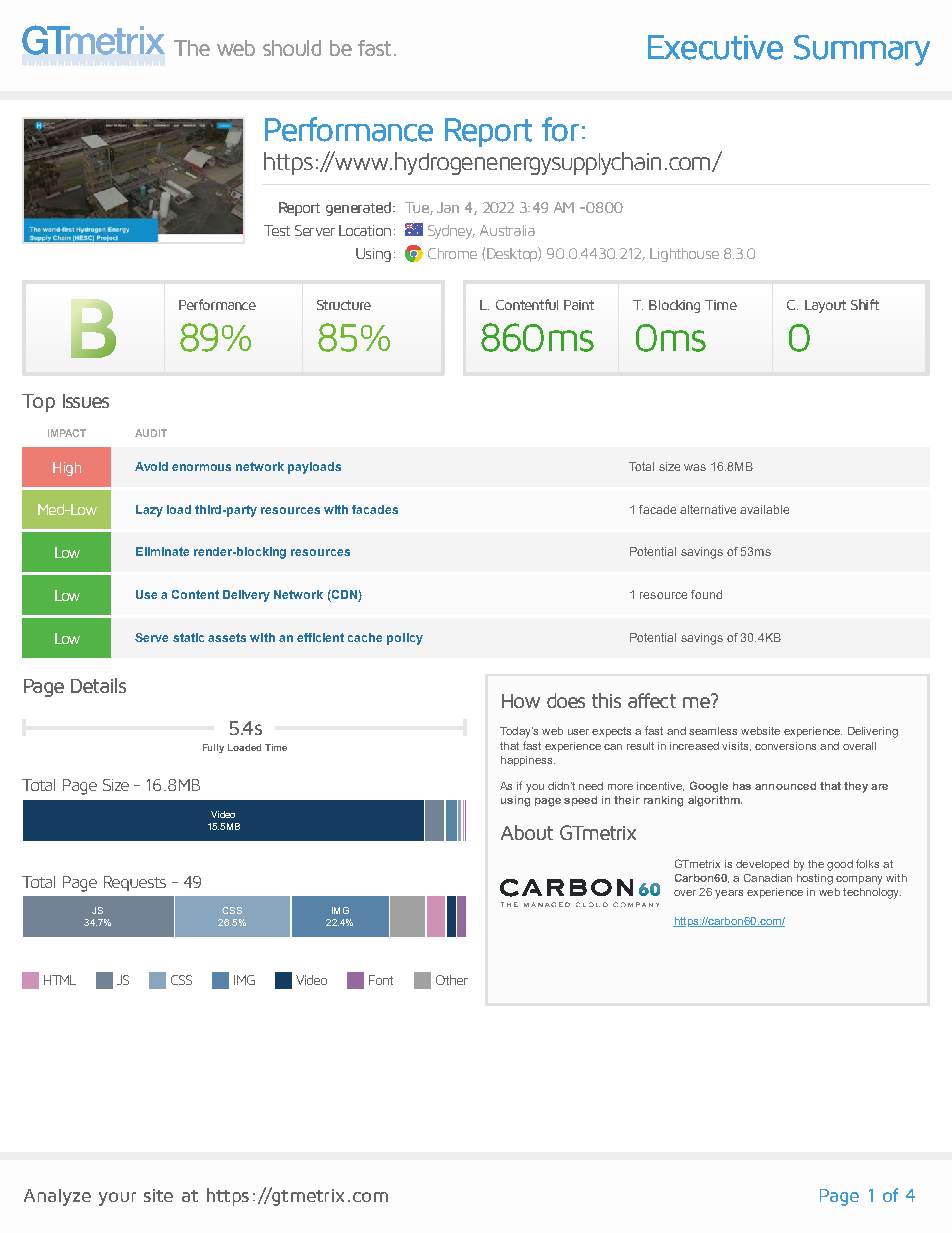 The height and width of the screenshot is (1233, 952). Describe the element at coordinates (292, 48) in the screenshot. I see `should` at that location.
